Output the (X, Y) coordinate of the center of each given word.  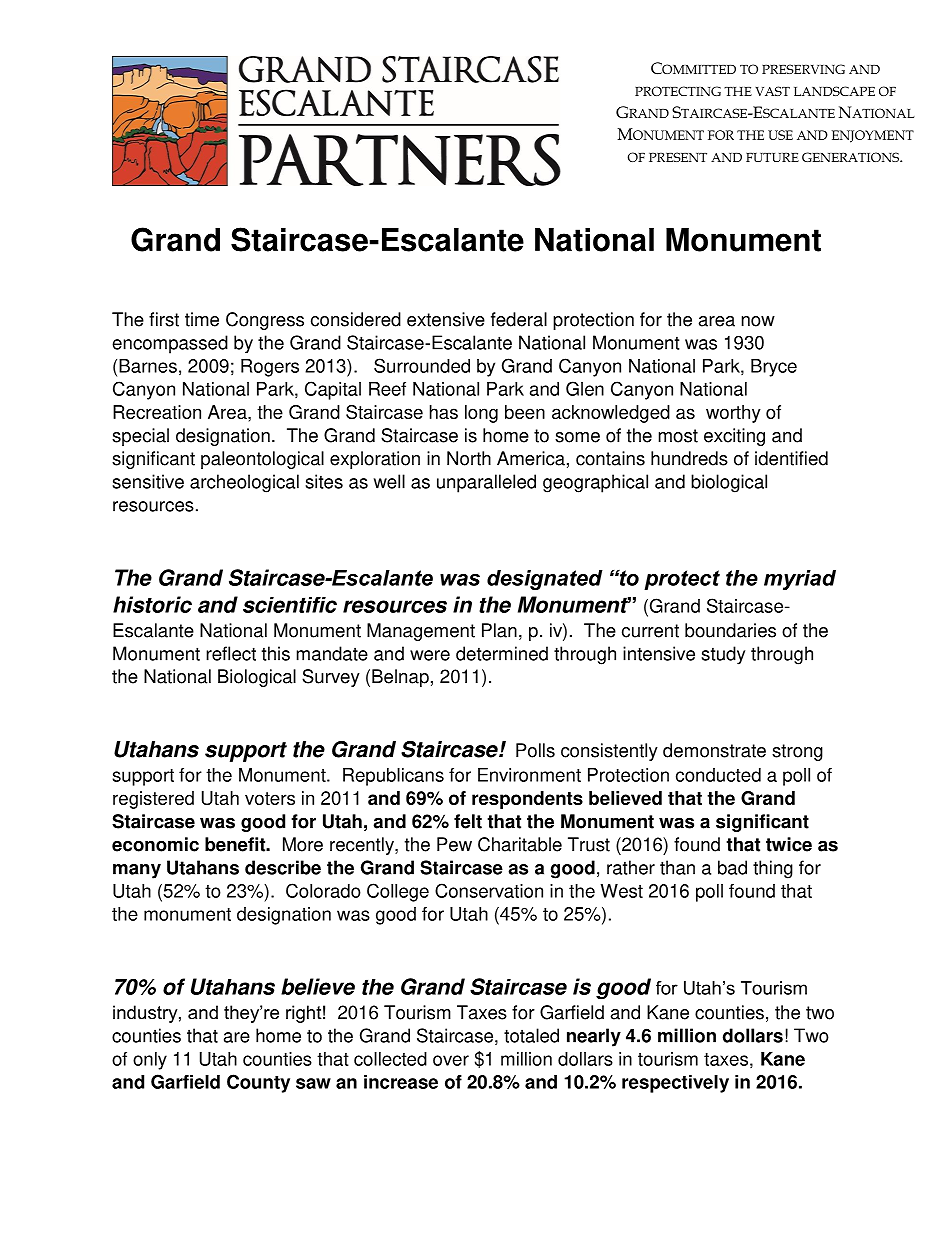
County (258, 1083)
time (202, 319)
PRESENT (678, 157)
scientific (290, 605)
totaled (531, 1035)
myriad (800, 580)
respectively (675, 1084)
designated (545, 580)
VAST (772, 91)
